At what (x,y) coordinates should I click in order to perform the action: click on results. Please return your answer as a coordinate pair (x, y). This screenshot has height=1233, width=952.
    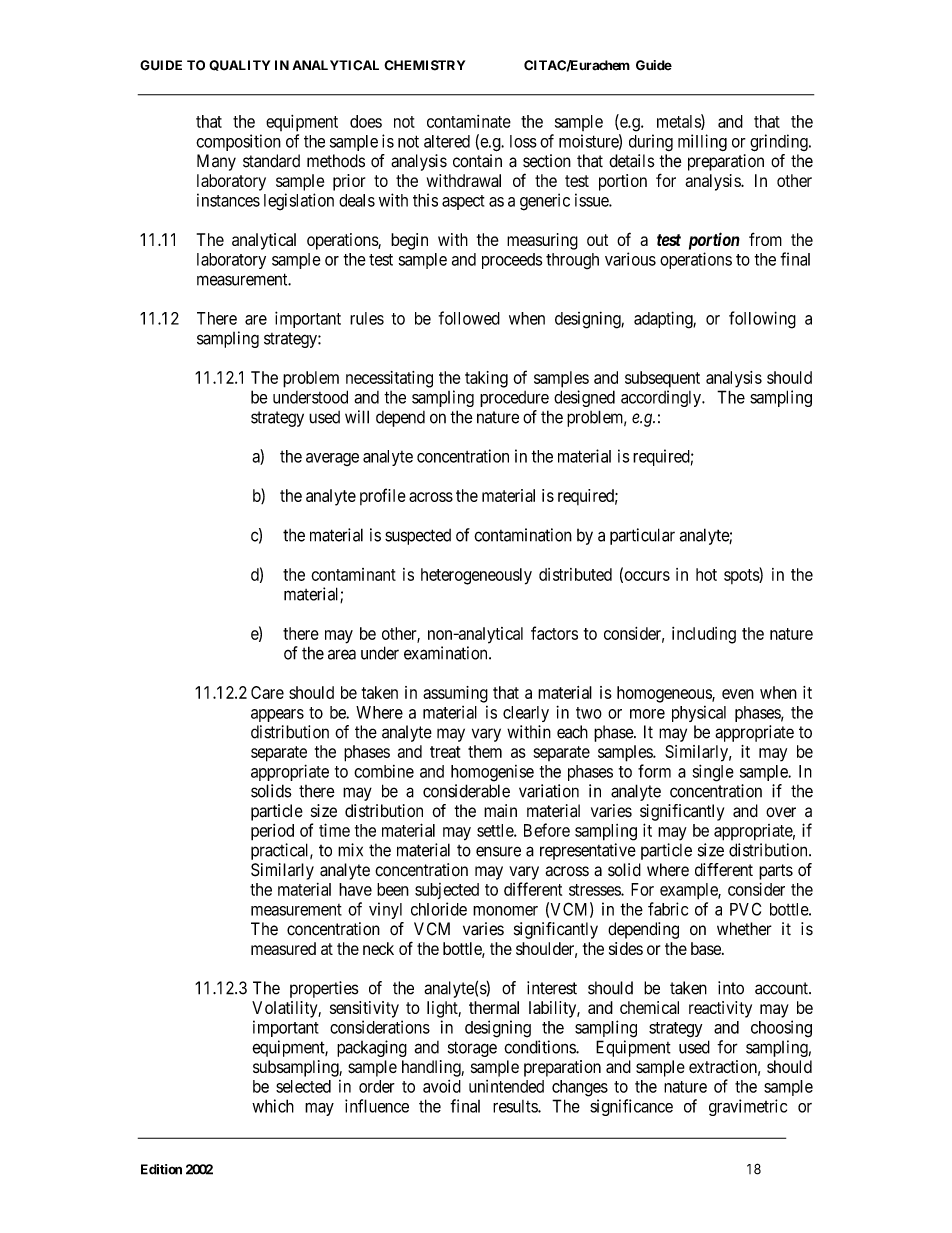
    Looking at the image, I should click on (516, 1106).
